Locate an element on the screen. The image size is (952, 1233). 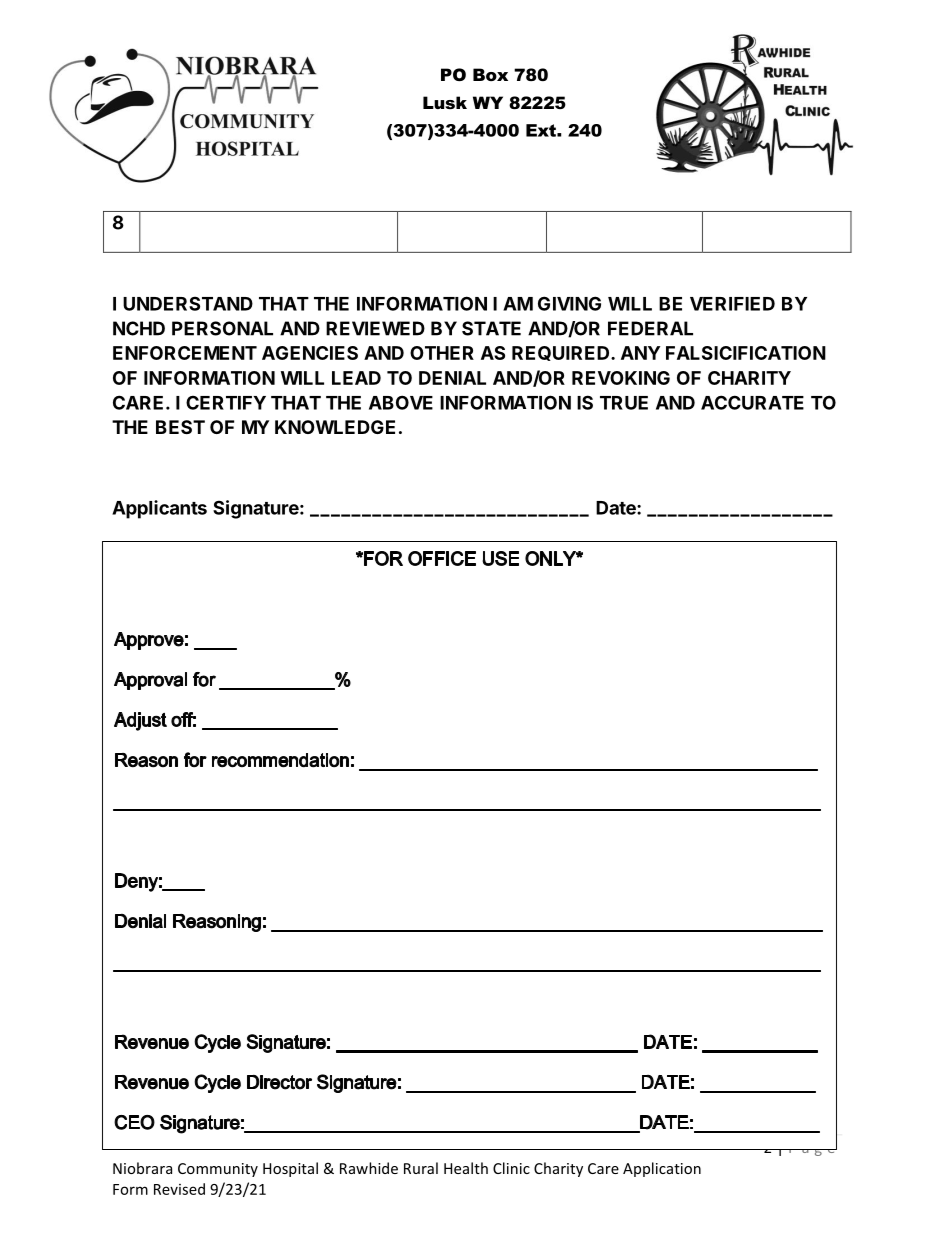
STATE is located at coordinates (491, 328).
